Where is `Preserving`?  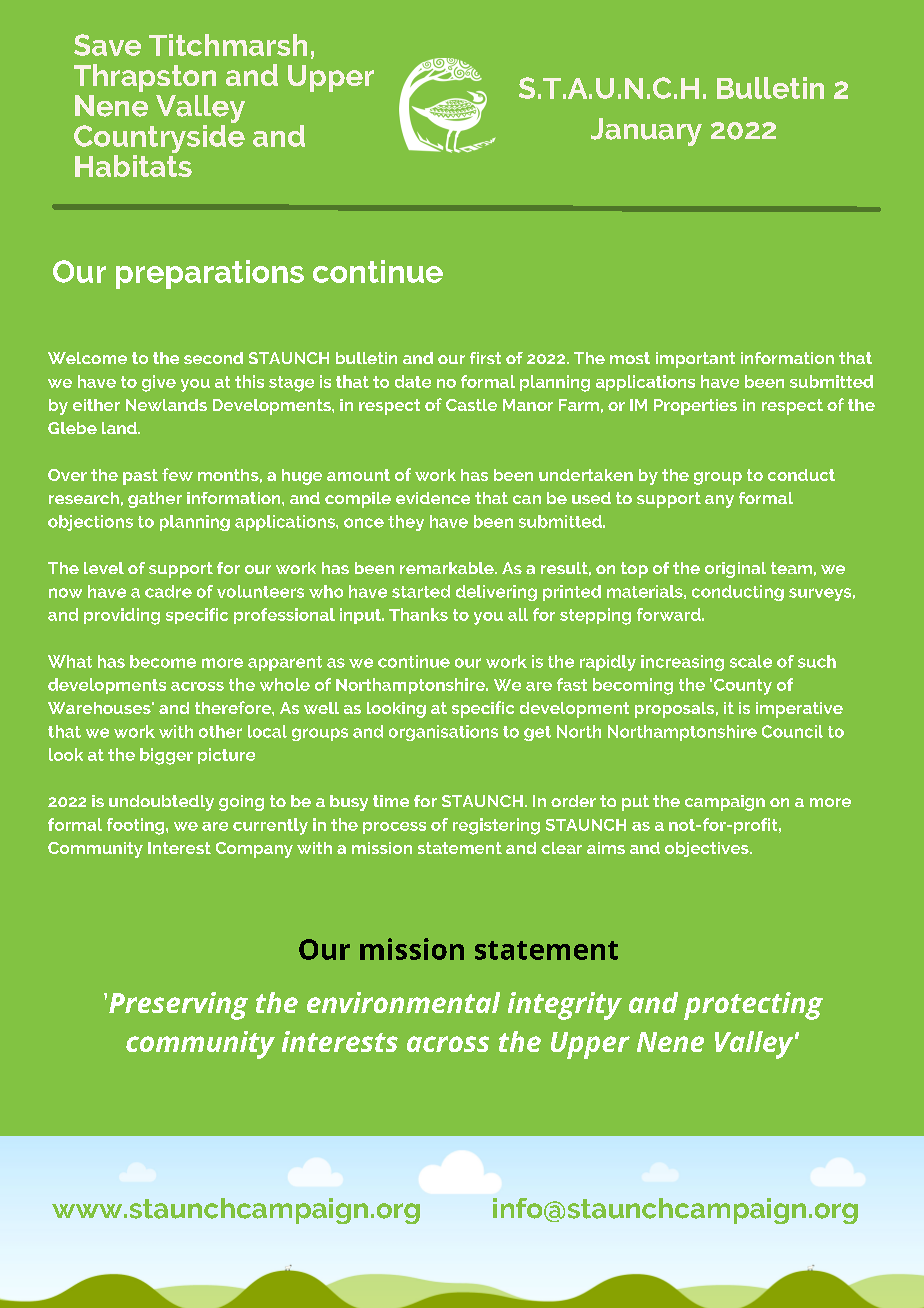 Preserving is located at coordinates (178, 1006).
